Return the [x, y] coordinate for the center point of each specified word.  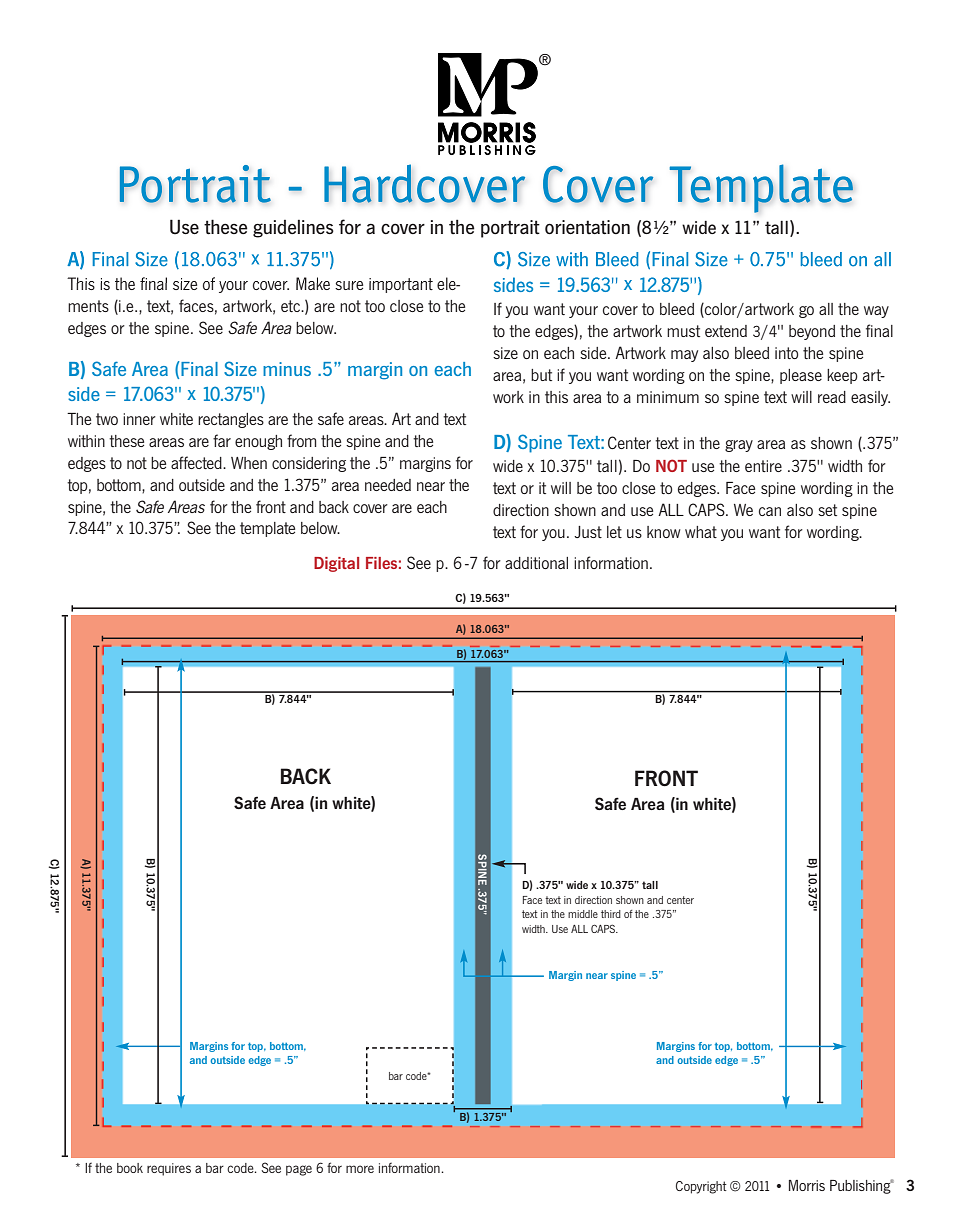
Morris [807, 1185]
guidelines [293, 229]
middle [583, 914]
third [611, 914]
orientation [587, 227]
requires [169, 1169]
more [360, 1169]
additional [536, 563]
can [770, 511]
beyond [812, 332]
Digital [336, 564]
